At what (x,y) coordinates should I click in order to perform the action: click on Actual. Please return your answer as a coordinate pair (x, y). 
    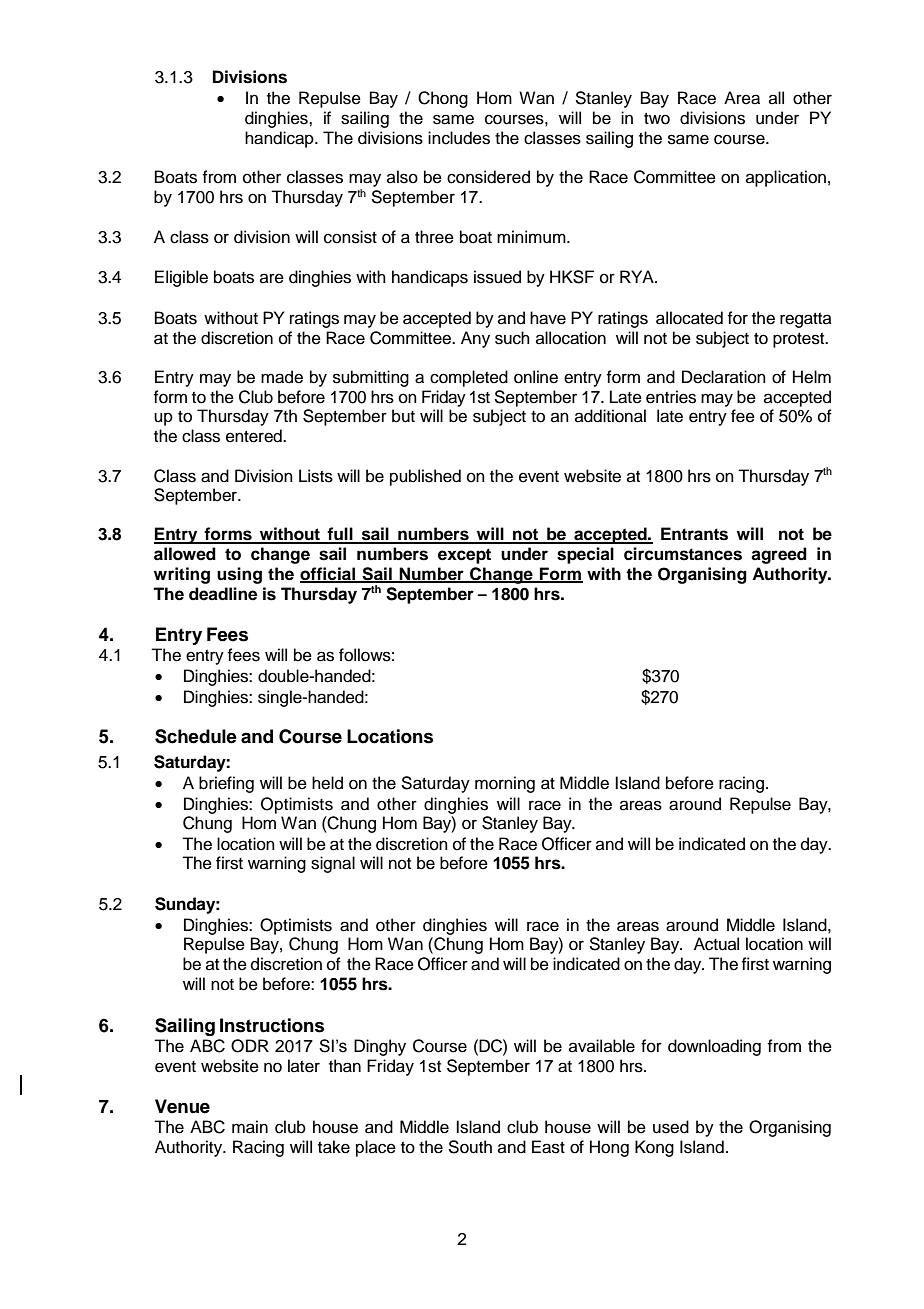
    Looking at the image, I should click on (716, 944).
